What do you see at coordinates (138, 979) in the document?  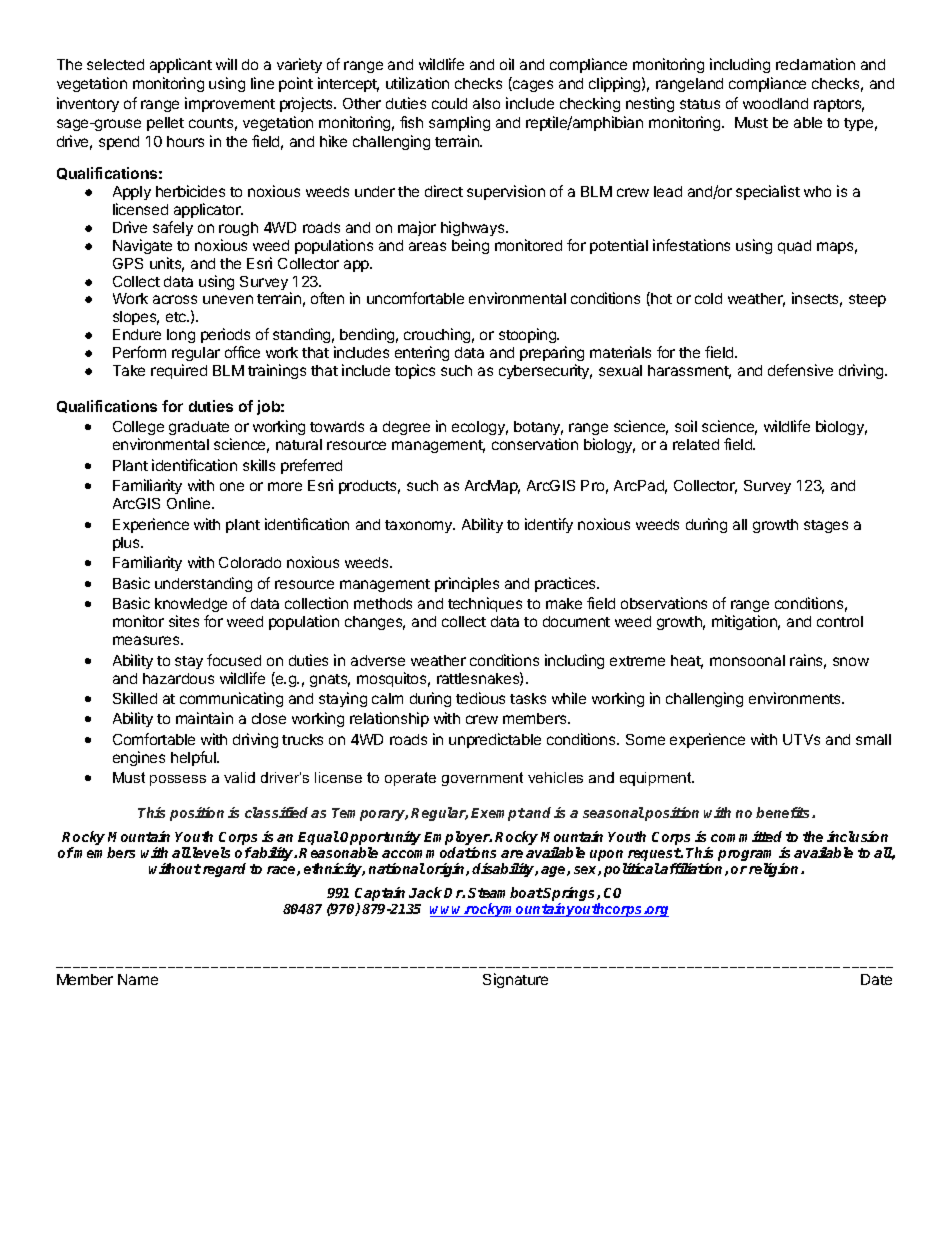 I see `Name` at bounding box center [138, 979].
